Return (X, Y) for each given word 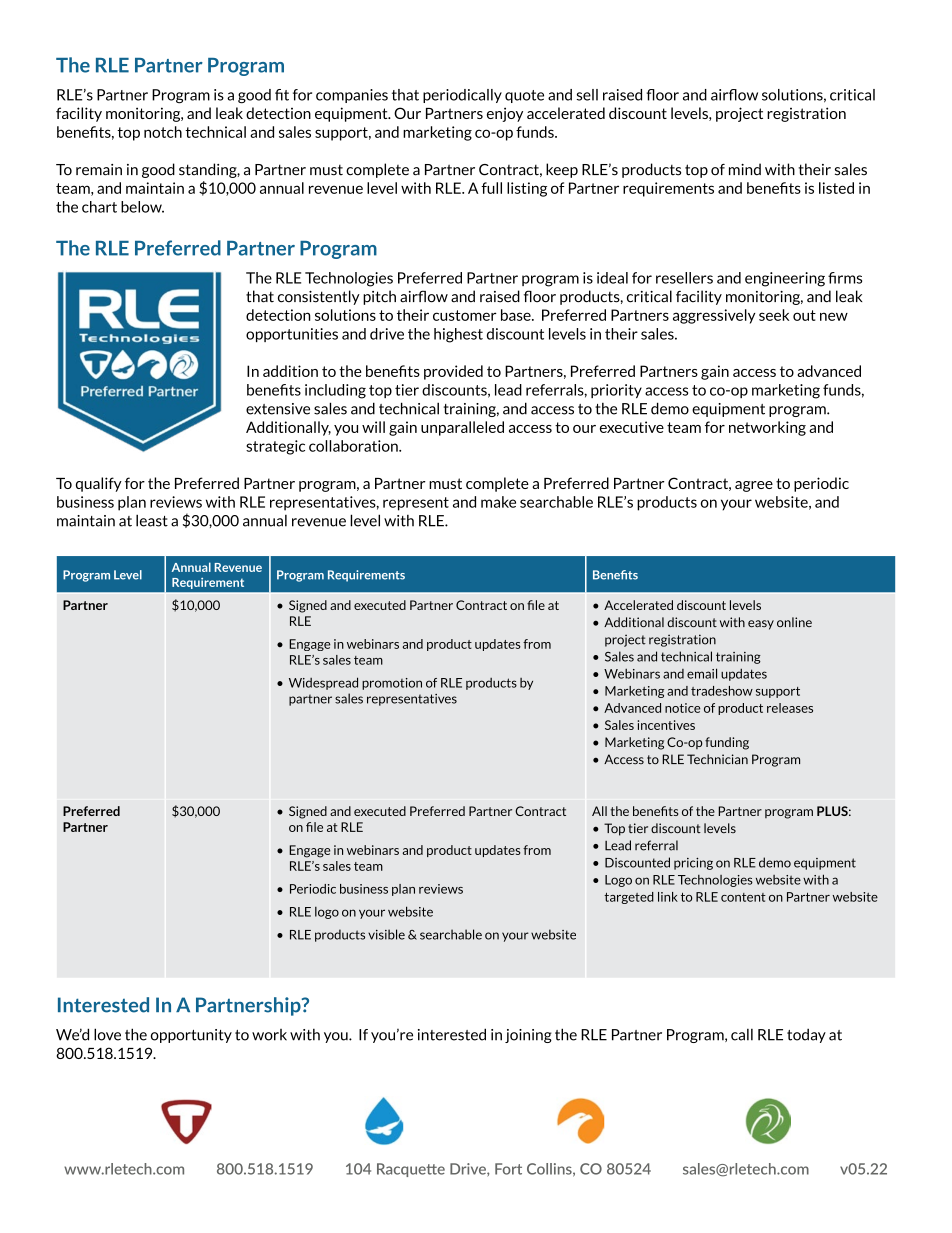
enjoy (505, 114)
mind (745, 169)
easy (761, 625)
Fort (508, 1169)
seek (774, 315)
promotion (392, 684)
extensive (278, 409)
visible (386, 934)
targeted (629, 898)
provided (453, 372)
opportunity (191, 1036)
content (743, 897)
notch (163, 132)
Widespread (323, 683)
